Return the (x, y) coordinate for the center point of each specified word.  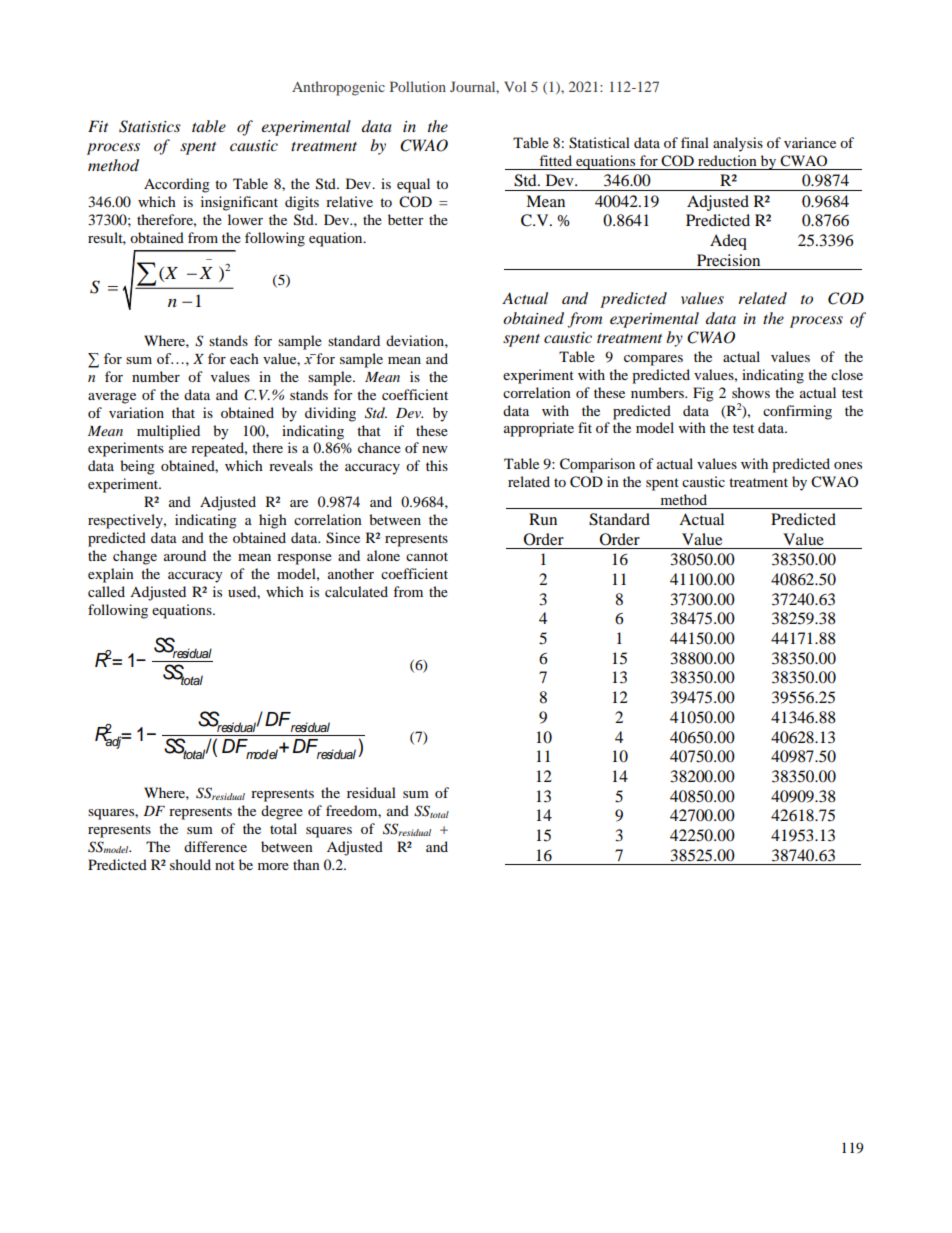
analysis (738, 144)
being (137, 467)
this (437, 465)
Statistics (150, 126)
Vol (515, 86)
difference (215, 846)
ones (848, 465)
